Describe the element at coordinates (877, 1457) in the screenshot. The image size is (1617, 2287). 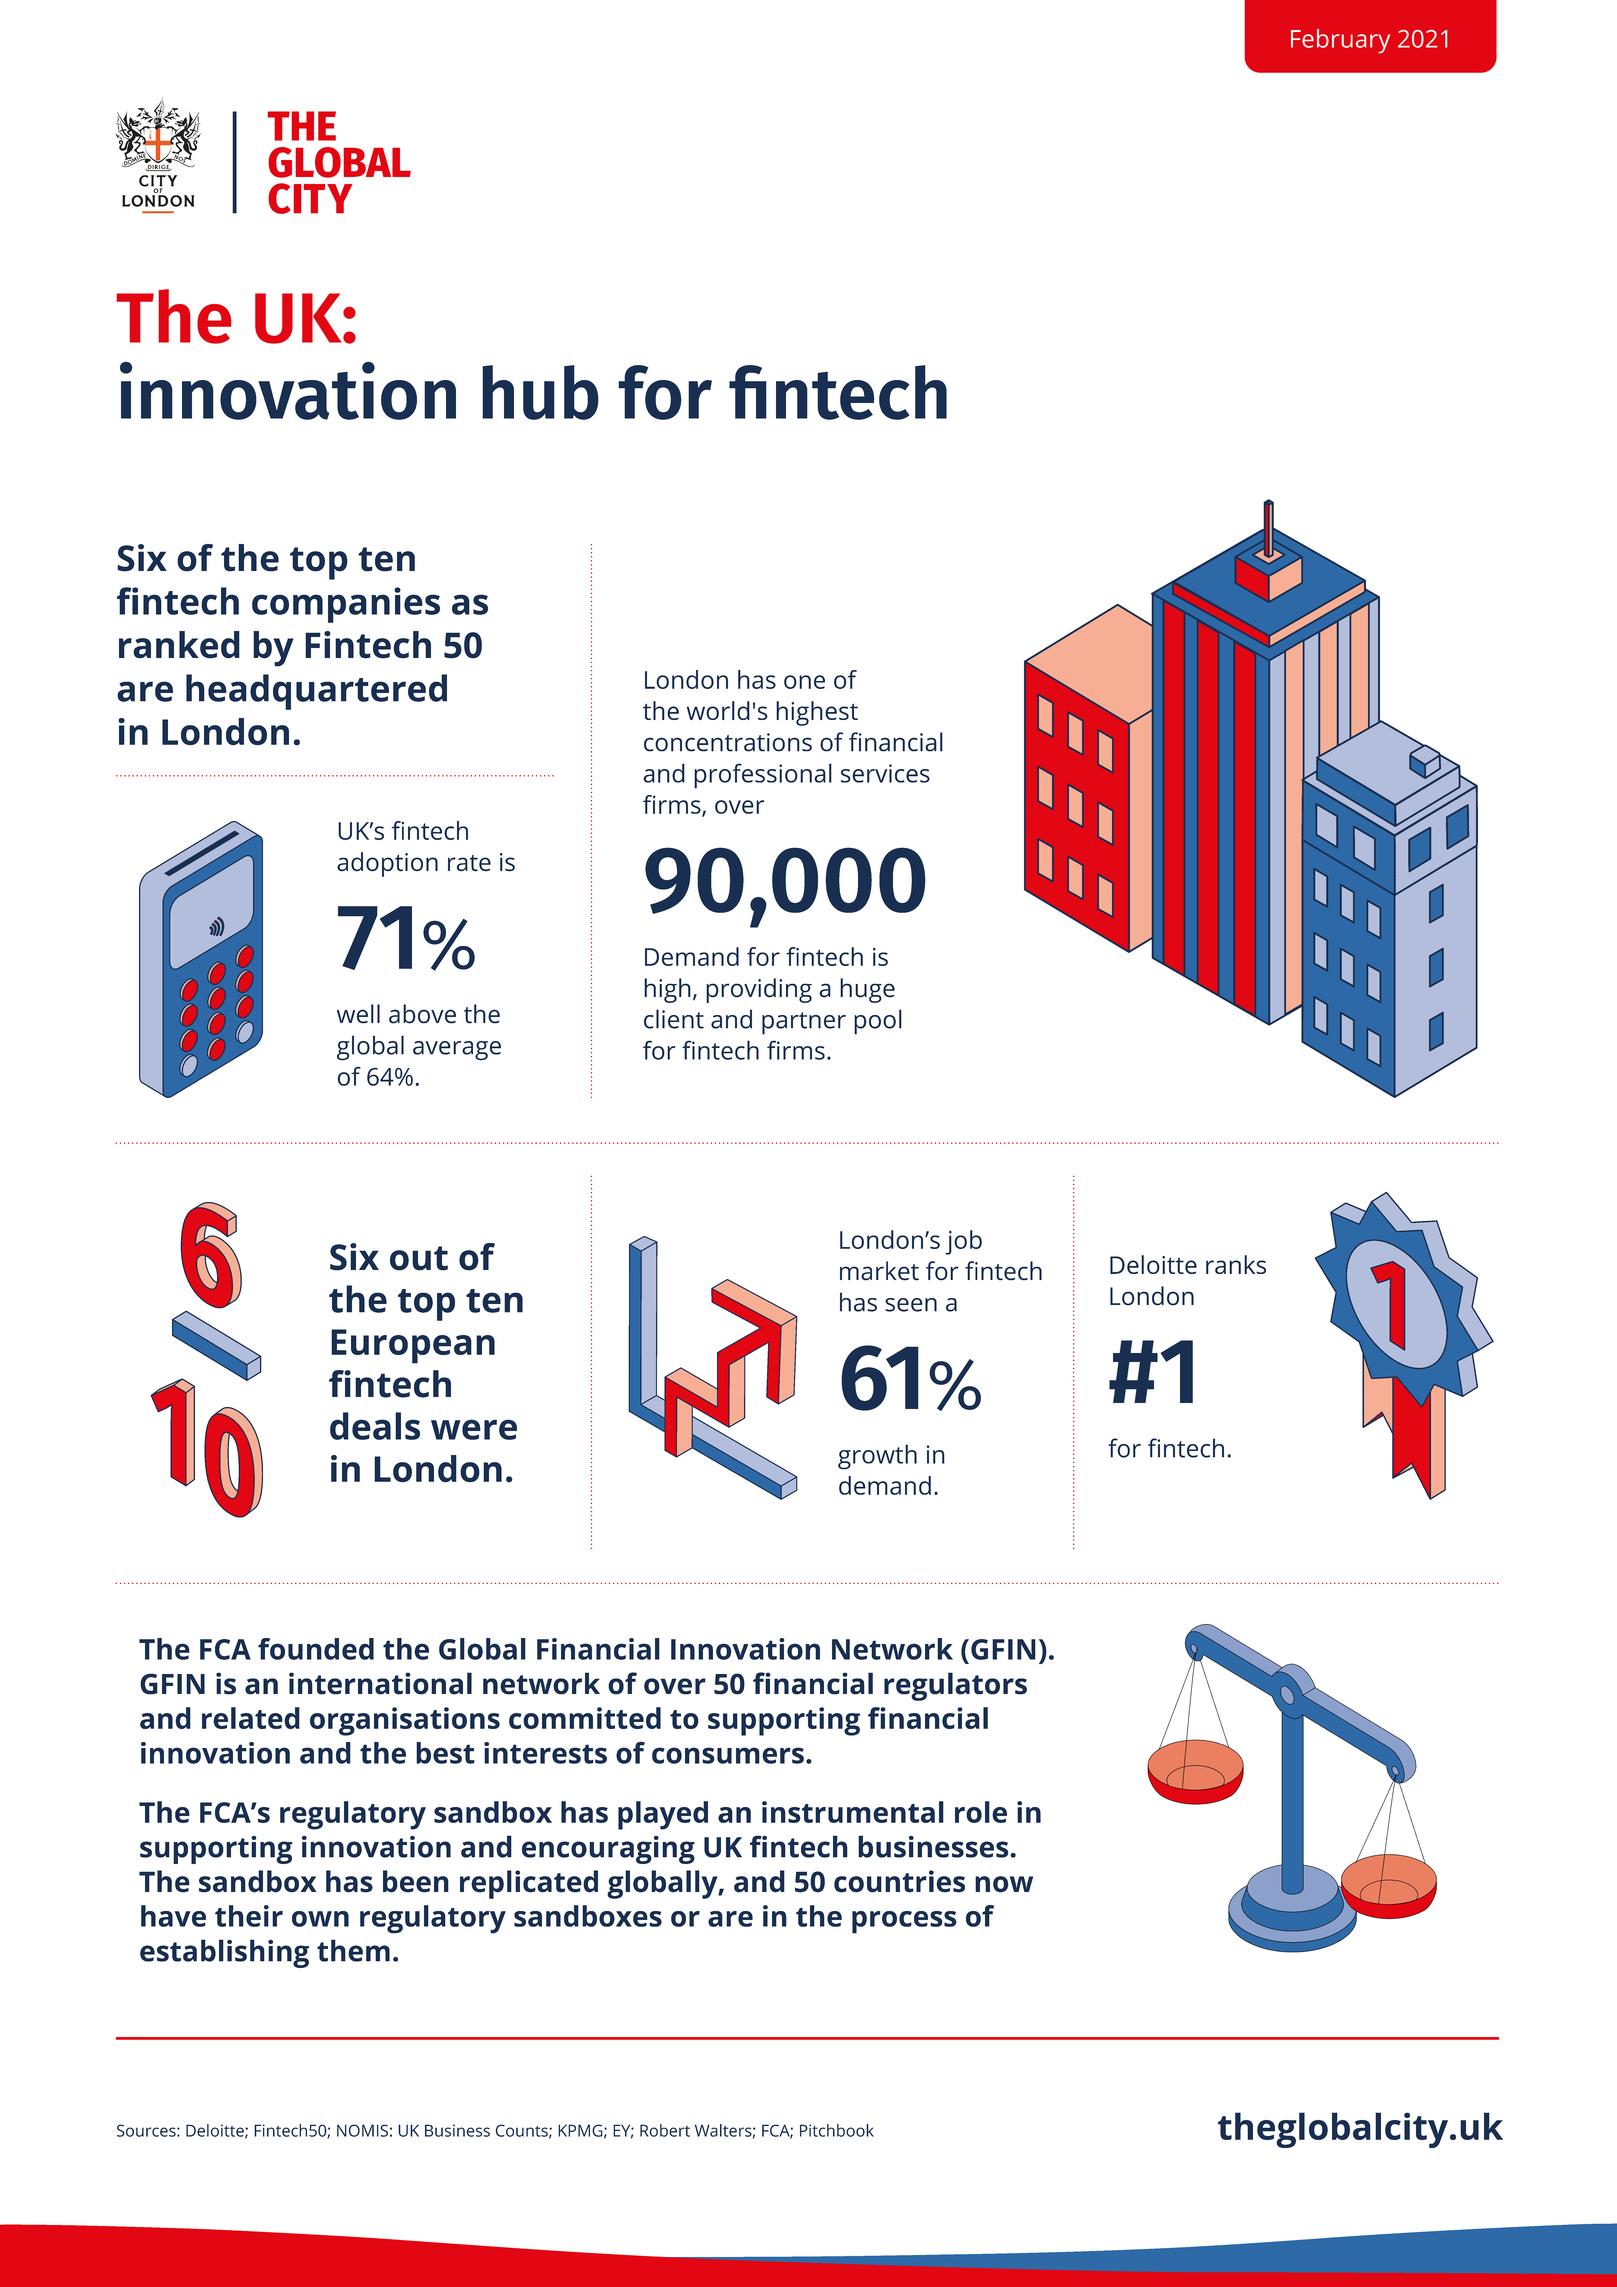
I see `growth` at that location.
